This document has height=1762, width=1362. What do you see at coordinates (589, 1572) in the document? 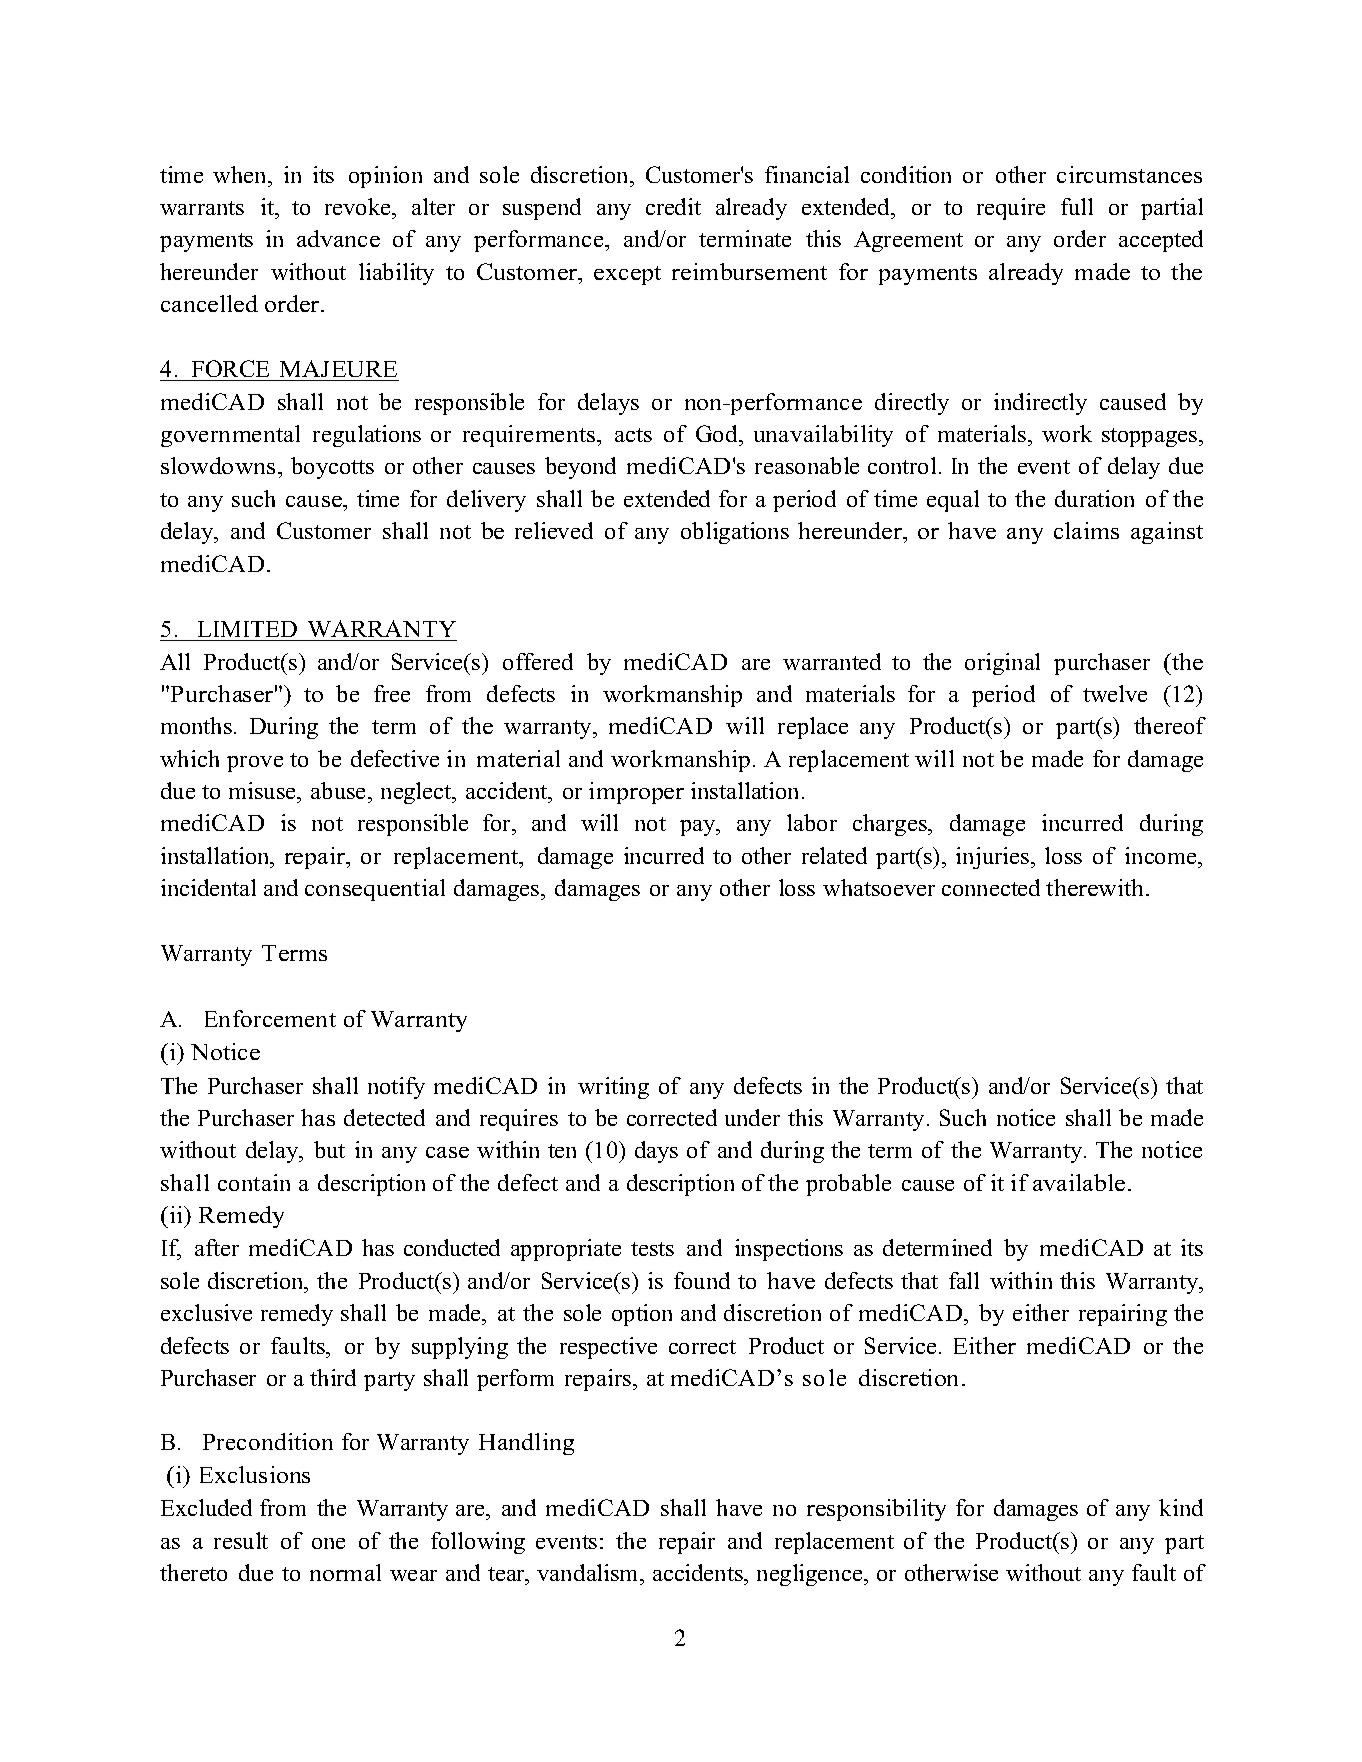
I see `vandalism` at bounding box center [589, 1572].
